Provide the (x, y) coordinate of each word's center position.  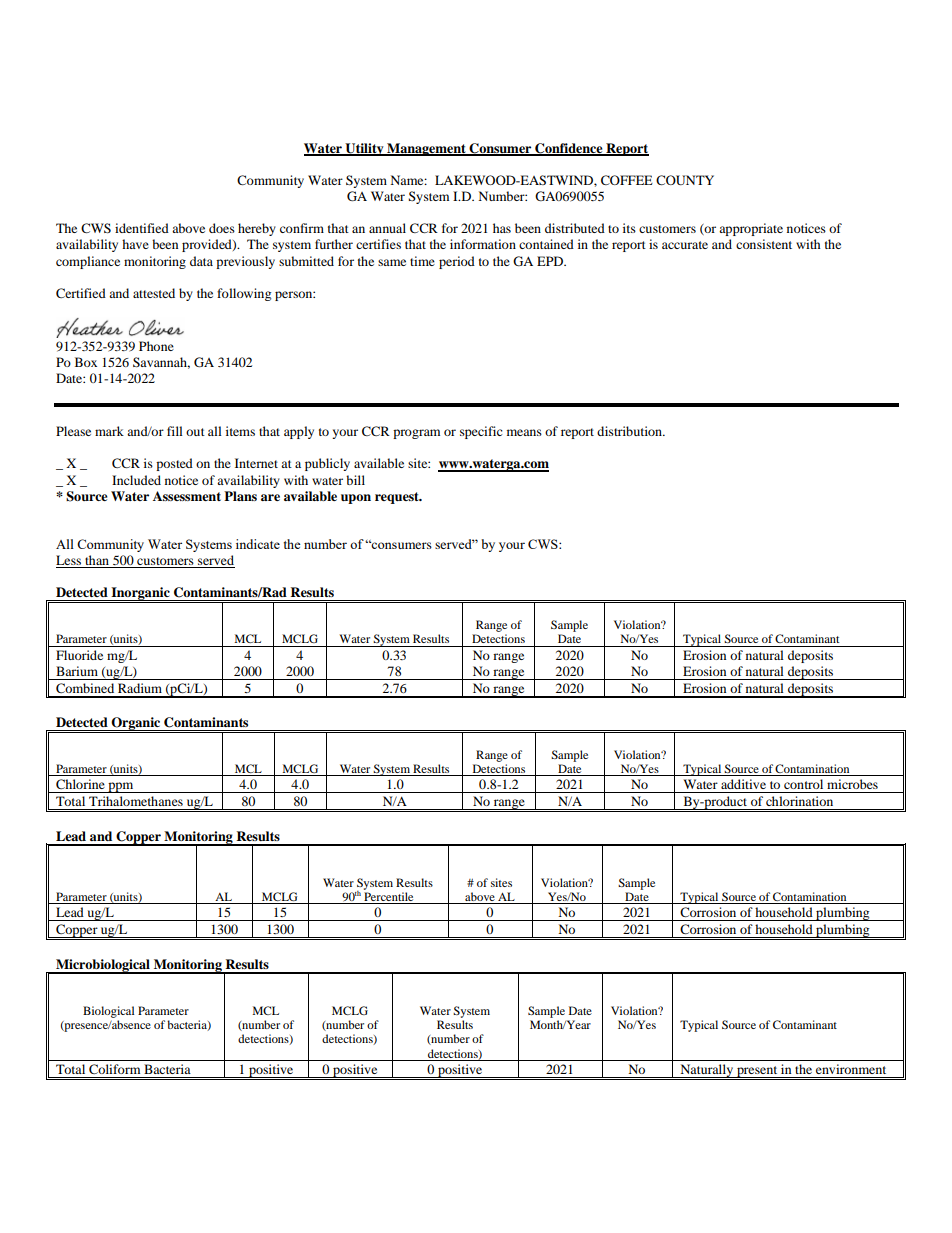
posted (174, 464)
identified (142, 228)
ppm (121, 787)
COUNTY (685, 180)
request (398, 498)
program (416, 434)
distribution (630, 431)
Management (426, 149)
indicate (258, 544)
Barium (77, 671)
